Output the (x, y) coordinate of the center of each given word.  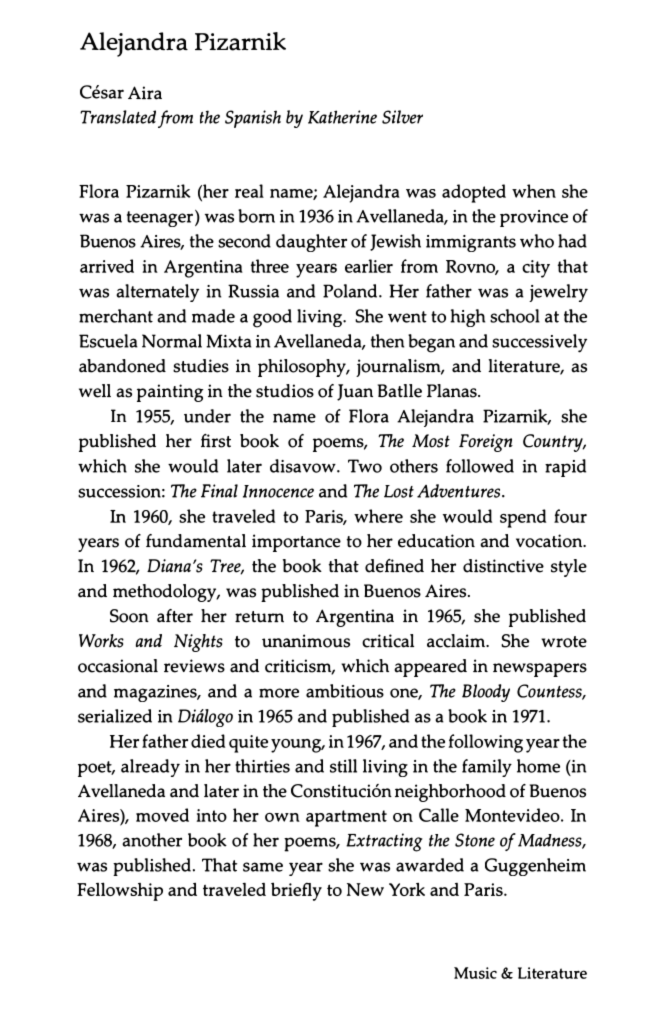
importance (296, 543)
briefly (296, 891)
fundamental (196, 541)
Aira (145, 93)
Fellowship (120, 891)
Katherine (342, 117)
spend (523, 518)
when (534, 191)
